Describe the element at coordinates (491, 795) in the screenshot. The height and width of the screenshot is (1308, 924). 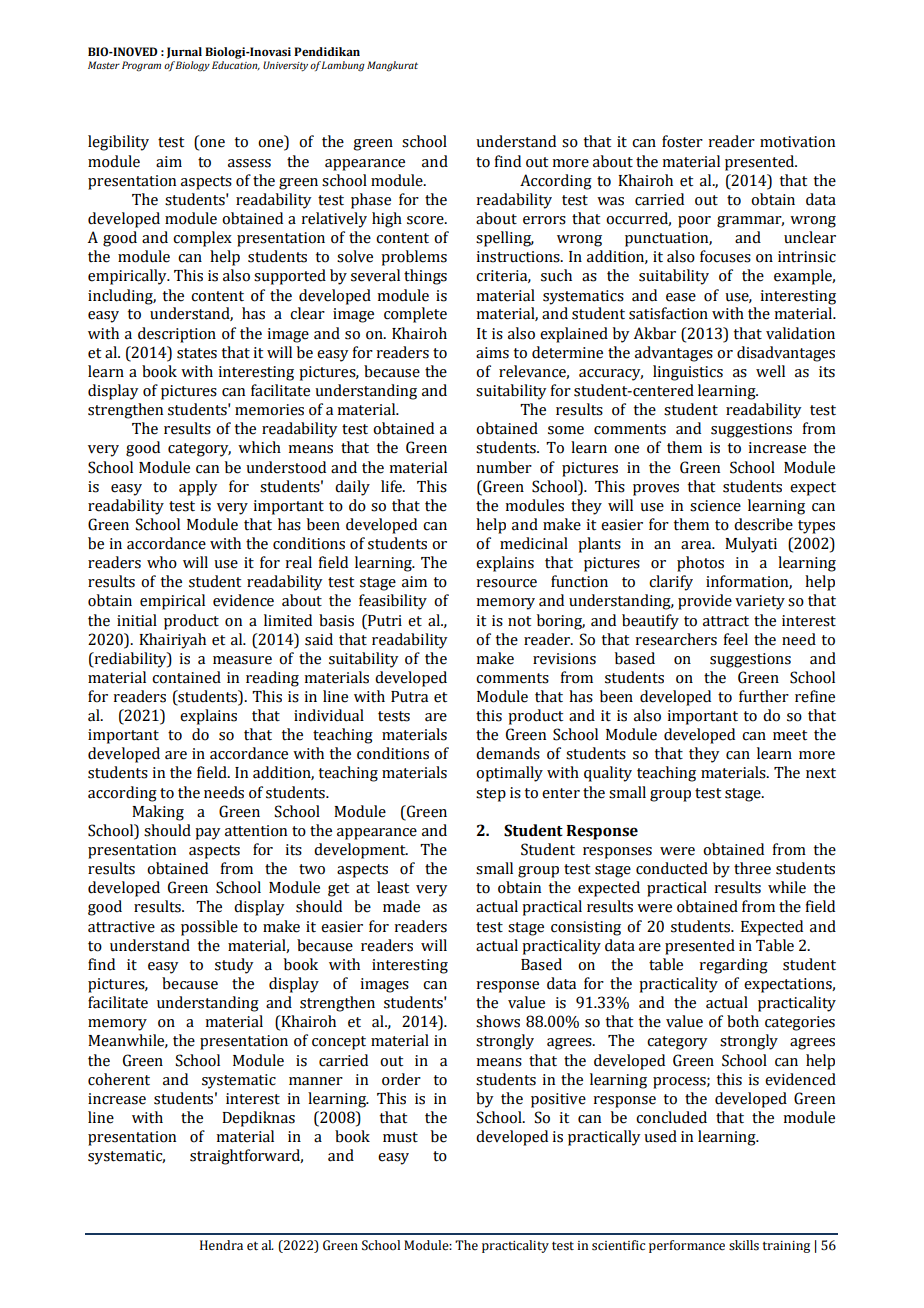
I see `step` at that location.
